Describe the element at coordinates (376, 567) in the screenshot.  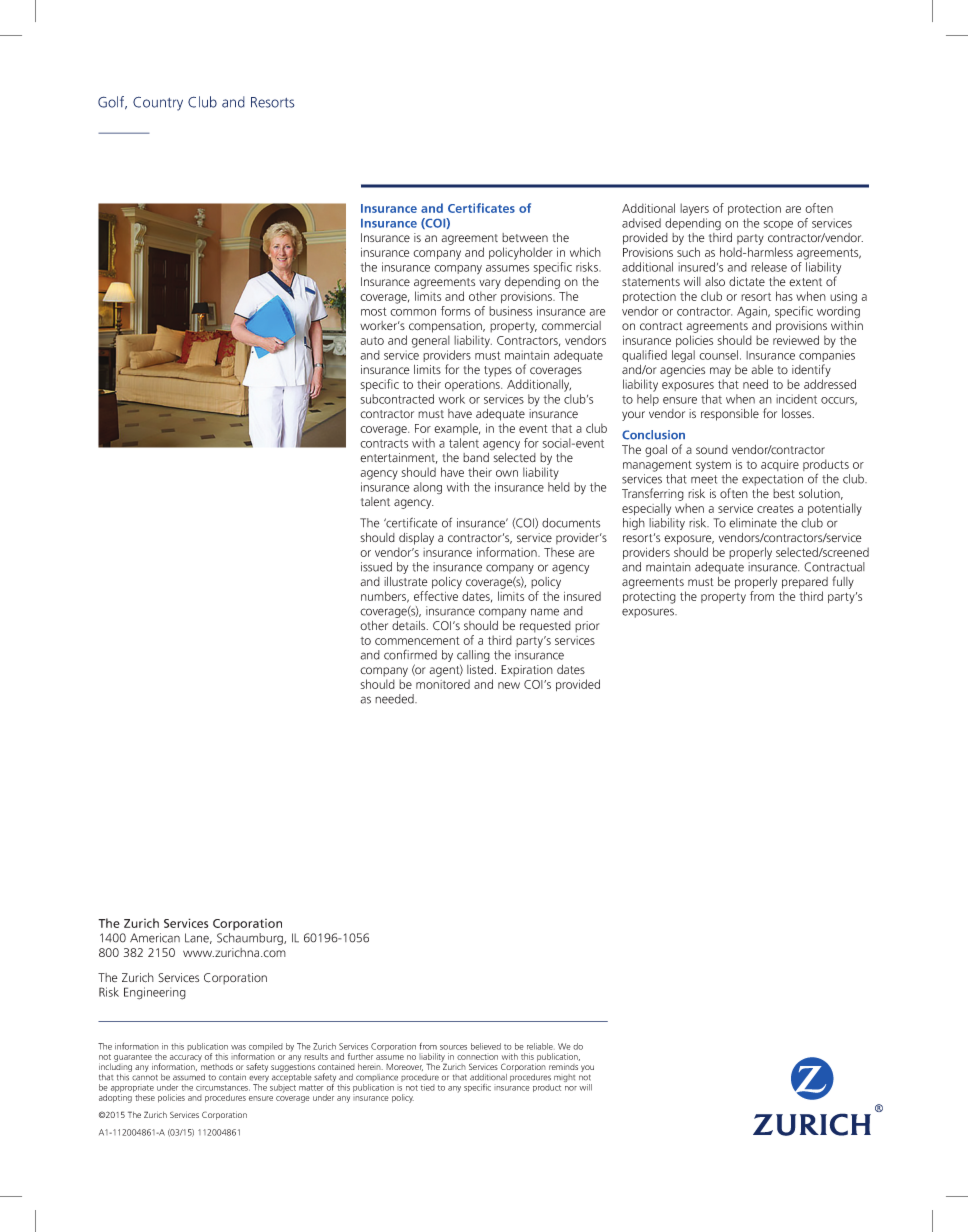
I see `issued` at that location.
